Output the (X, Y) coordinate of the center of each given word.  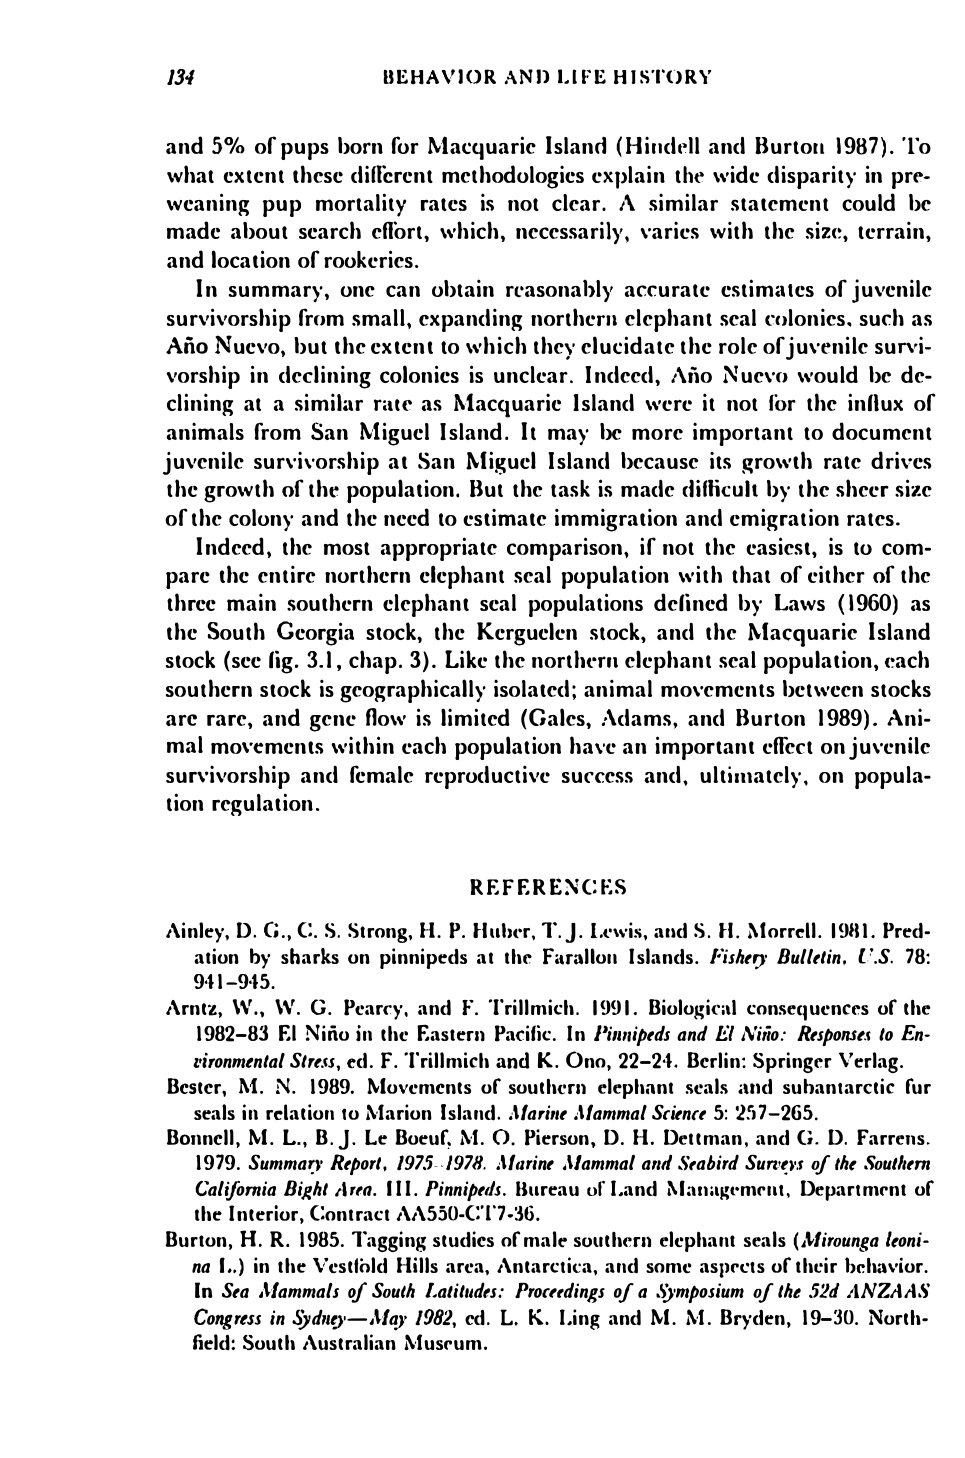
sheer (862, 488)
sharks (310, 956)
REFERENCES (548, 887)
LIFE (582, 76)
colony (261, 520)
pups (305, 151)
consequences (808, 1012)
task (570, 488)
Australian (349, 1342)
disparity (811, 177)
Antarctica (545, 1265)
